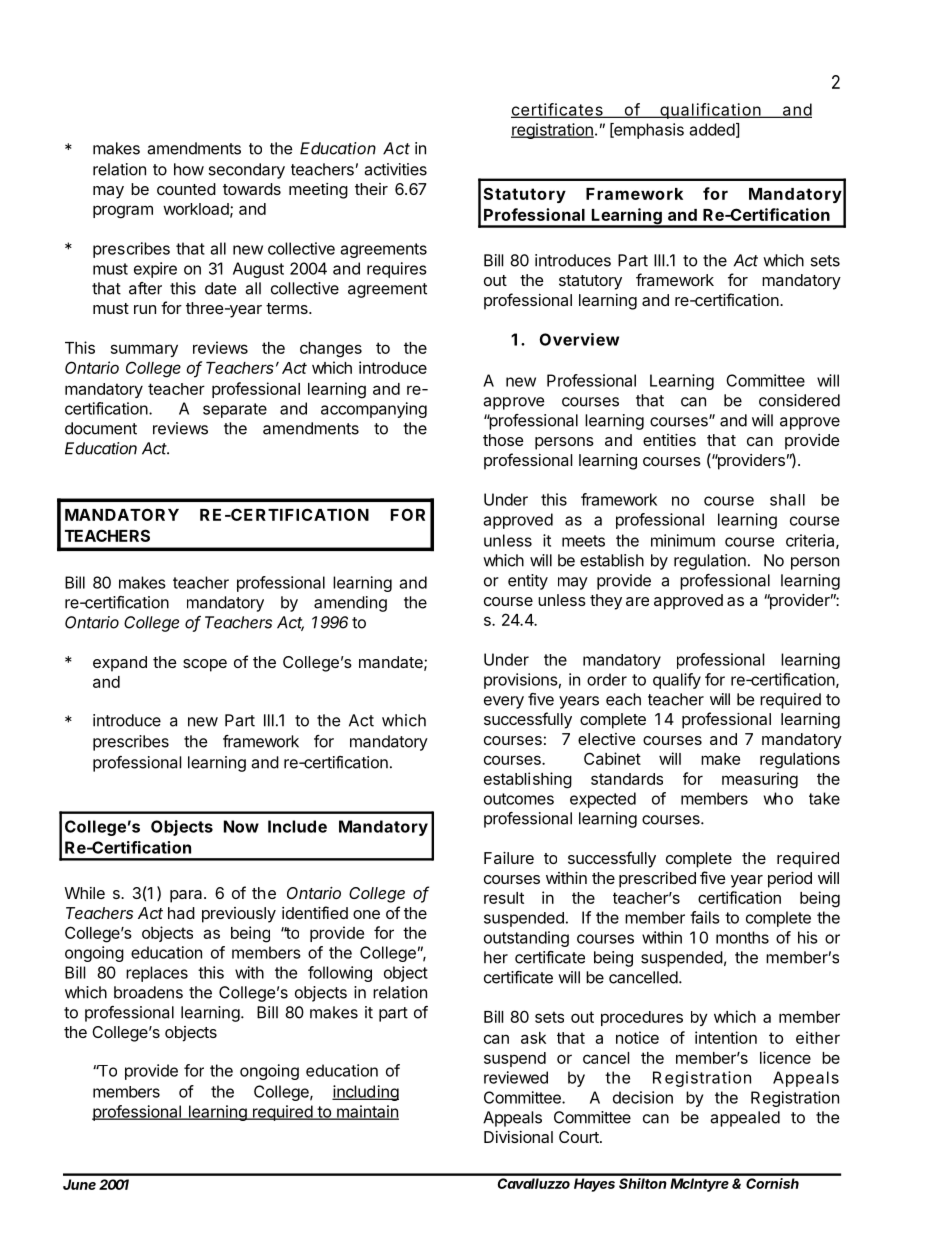 Image resolution: width=952 pixels, height=1233 pixels. What do you see at coordinates (760, 780) in the document?
I see `measuring` at bounding box center [760, 780].
